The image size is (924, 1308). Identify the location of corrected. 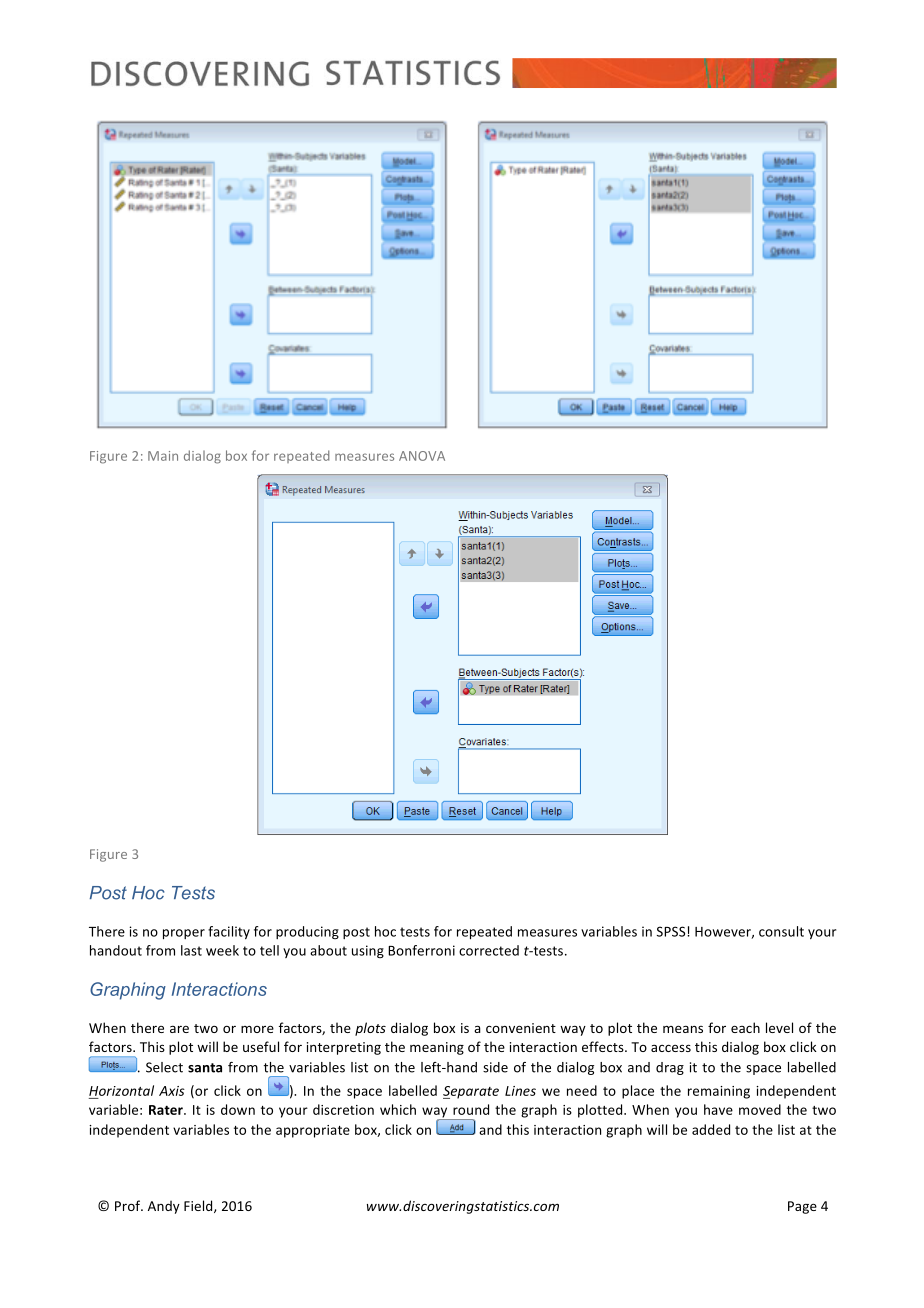
(489, 950).
